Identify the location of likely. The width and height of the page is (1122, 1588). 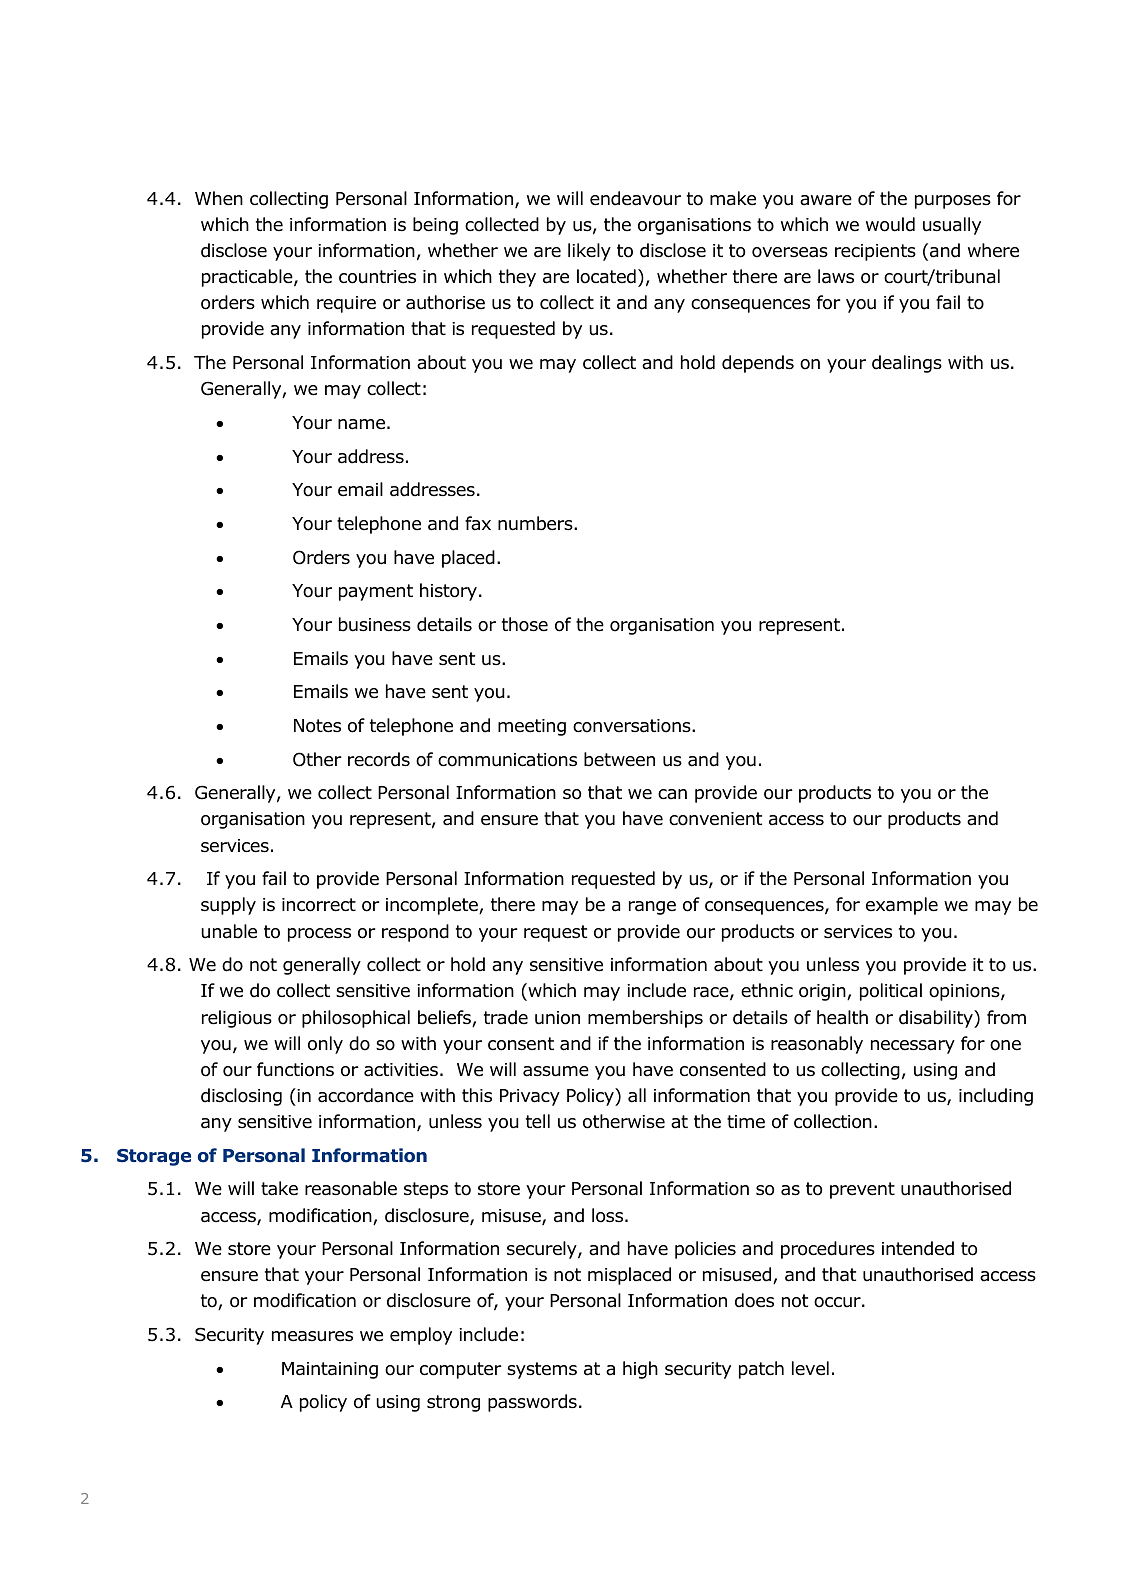
(589, 252).
